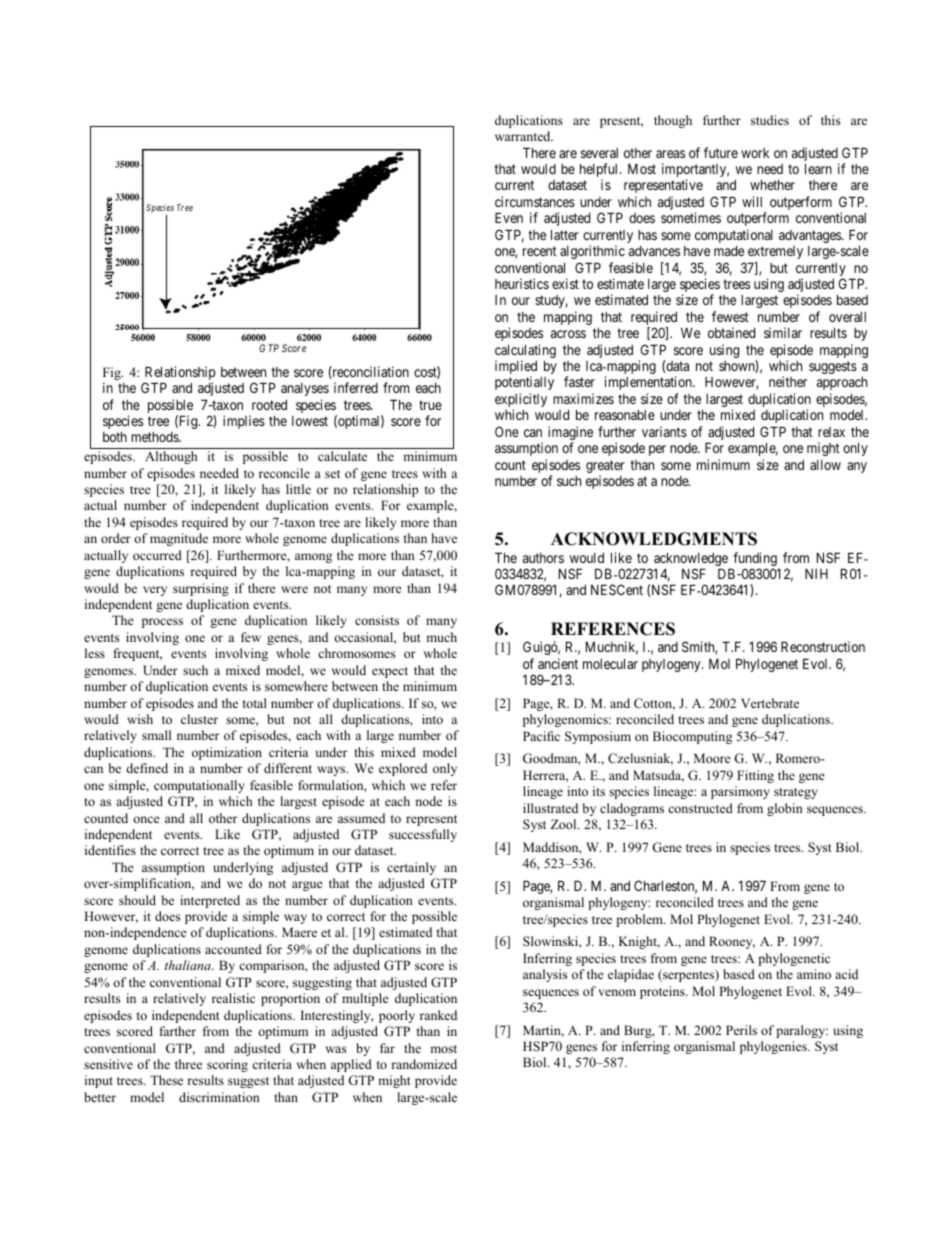 The image size is (952, 1233). Describe the element at coordinates (524, 136) in the screenshot. I see `warranted` at that location.
